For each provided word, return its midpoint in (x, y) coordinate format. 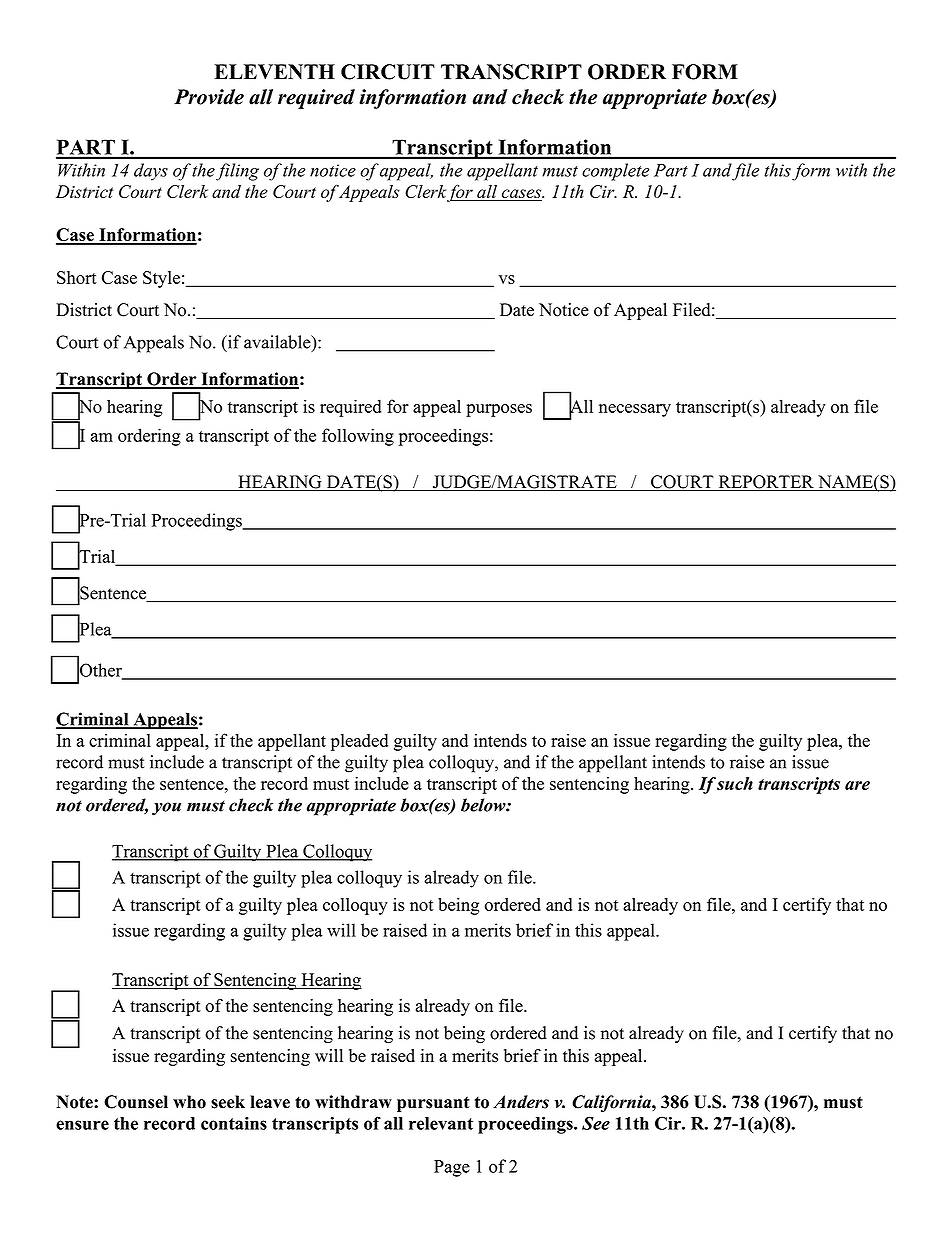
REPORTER (766, 483)
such (735, 783)
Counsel (136, 1102)
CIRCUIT (388, 72)
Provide (209, 97)
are (857, 785)
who (189, 1102)
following (358, 437)
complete (616, 172)
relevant (441, 1123)
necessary (635, 410)
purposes (499, 410)
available (278, 343)
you (166, 809)
